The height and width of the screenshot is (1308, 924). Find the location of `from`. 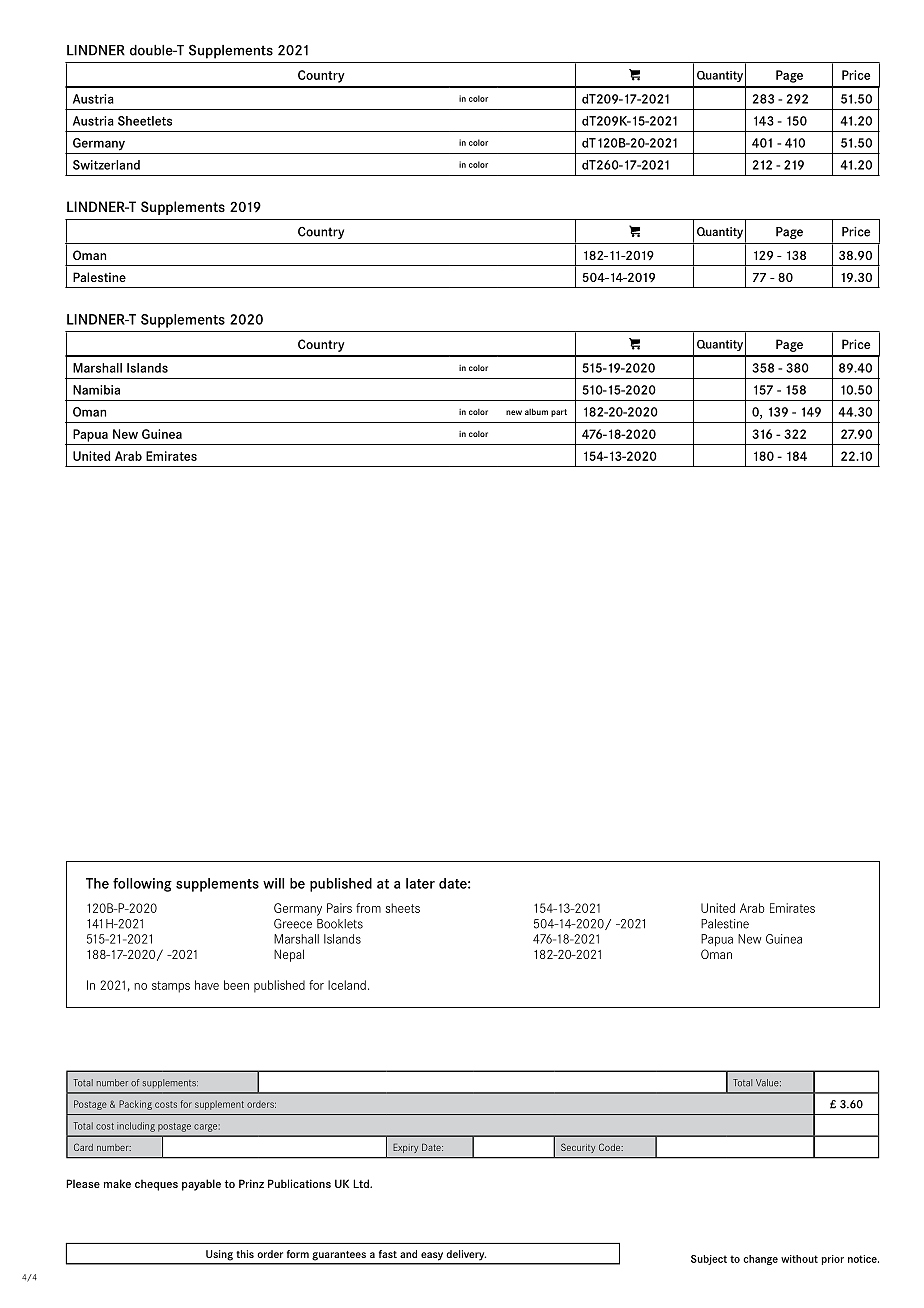

from is located at coordinates (368, 908).
